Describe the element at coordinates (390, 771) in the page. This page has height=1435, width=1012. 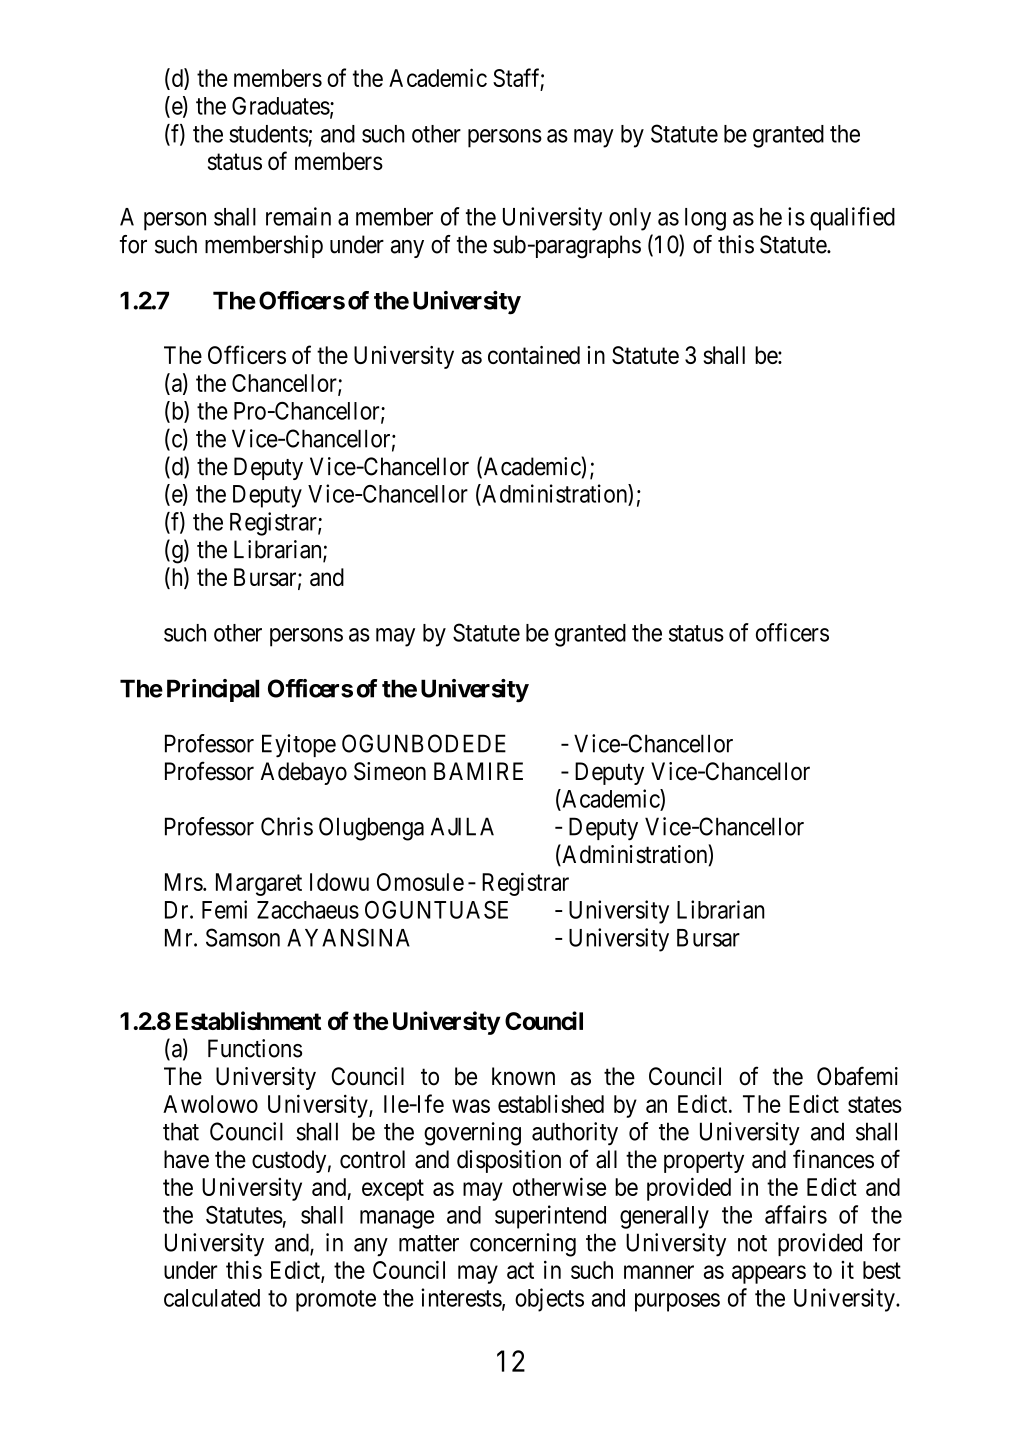
I see `Simeon` at that location.
